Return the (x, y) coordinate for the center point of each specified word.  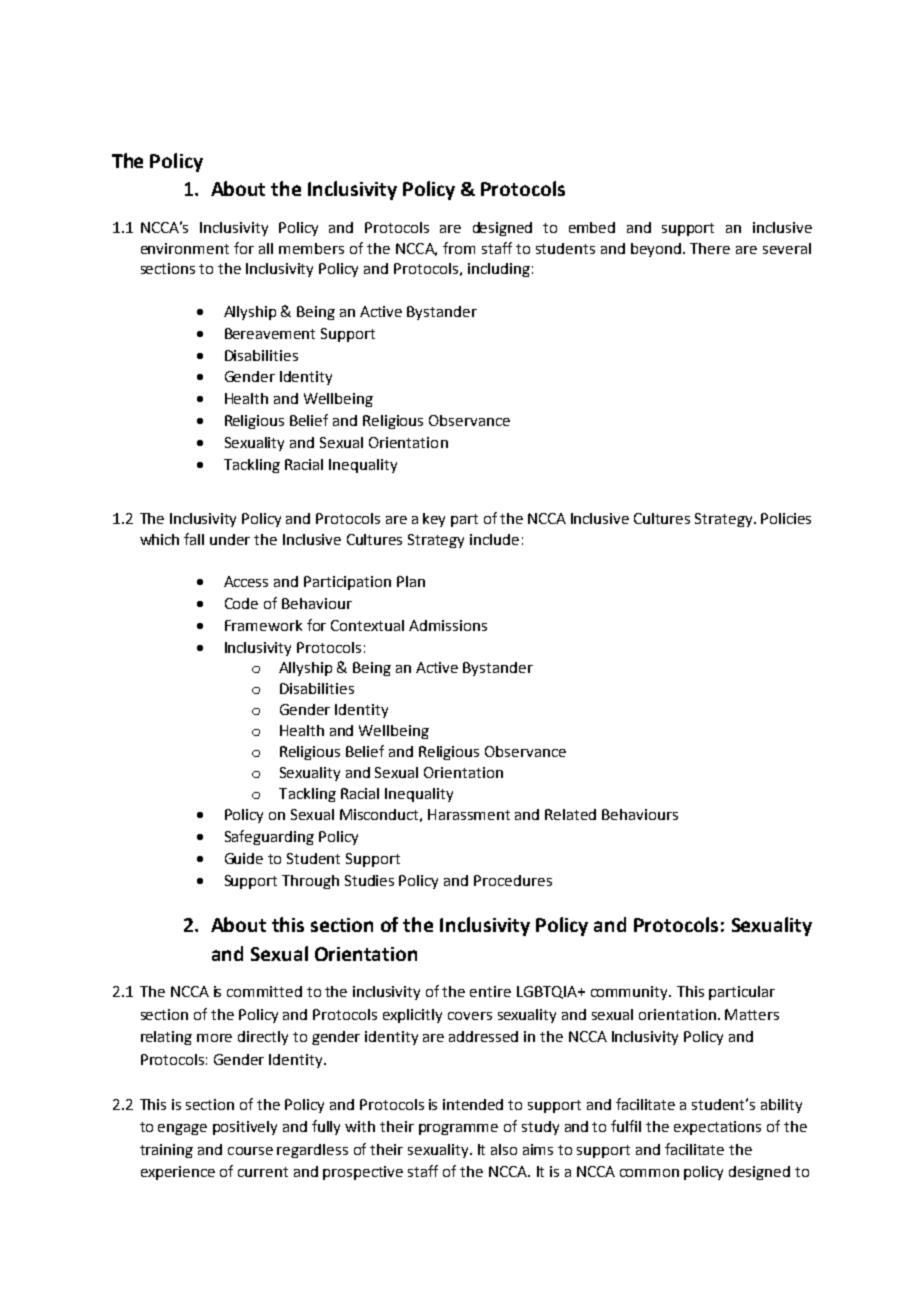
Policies (786, 518)
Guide (244, 858)
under (230, 539)
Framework (263, 625)
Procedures (513, 880)
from (459, 248)
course (250, 1151)
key (434, 520)
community (630, 993)
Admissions (448, 625)
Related (570, 814)
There (710, 248)
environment (185, 248)
